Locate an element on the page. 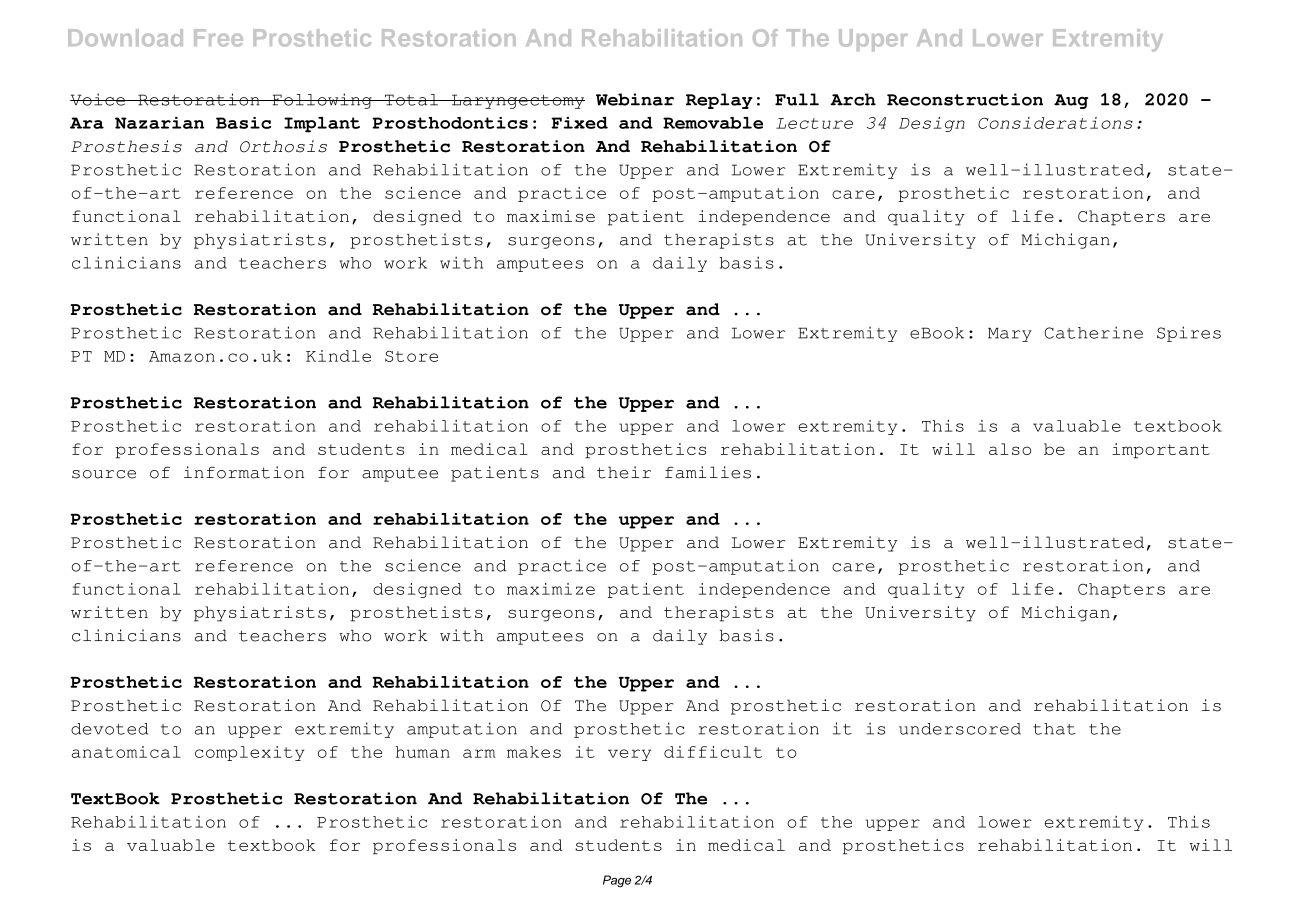  their is located at coordinates (624, 472).
